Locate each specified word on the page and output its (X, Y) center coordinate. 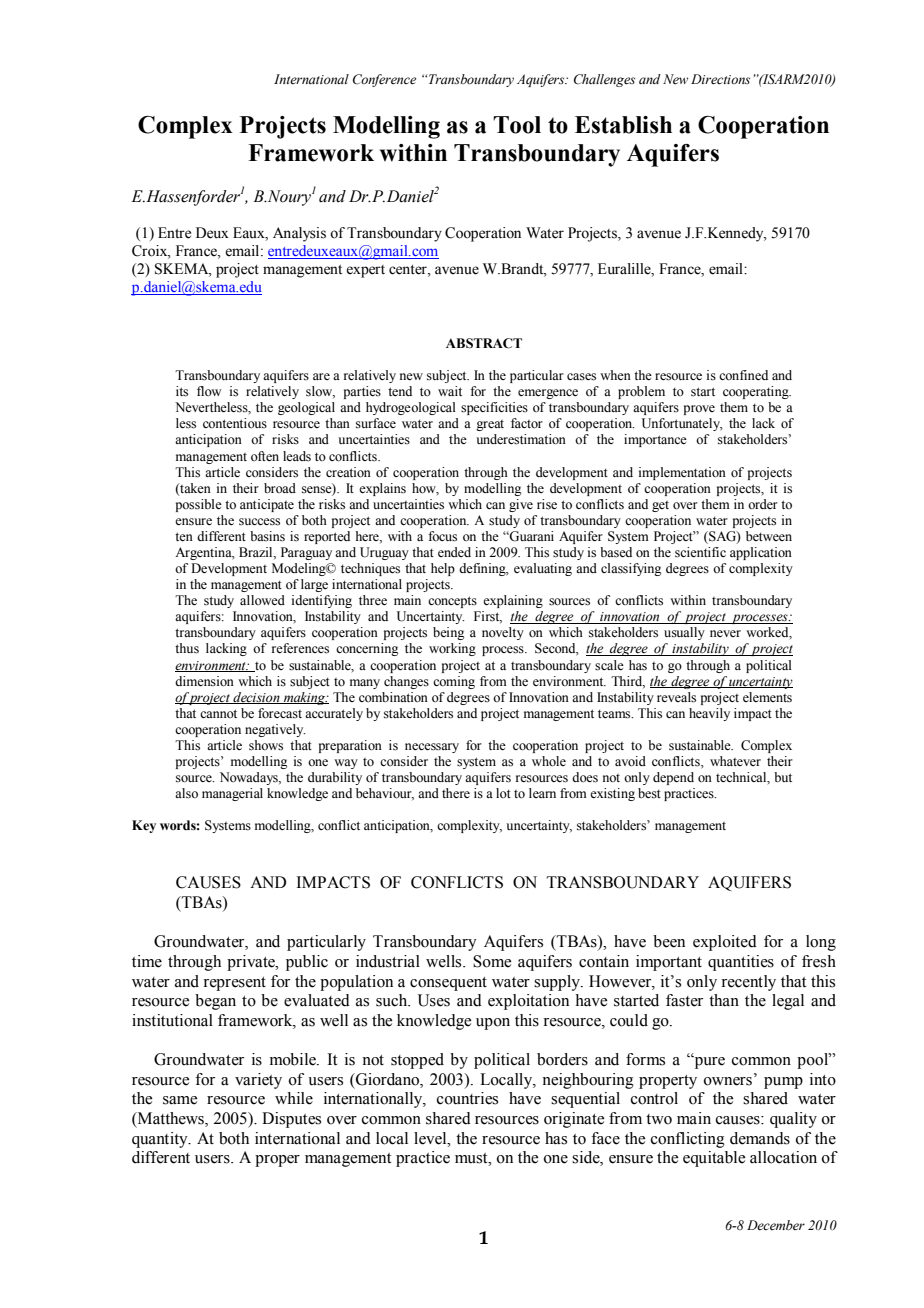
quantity (161, 1140)
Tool (517, 125)
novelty (503, 633)
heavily (709, 714)
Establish (623, 125)
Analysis (299, 234)
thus (187, 648)
